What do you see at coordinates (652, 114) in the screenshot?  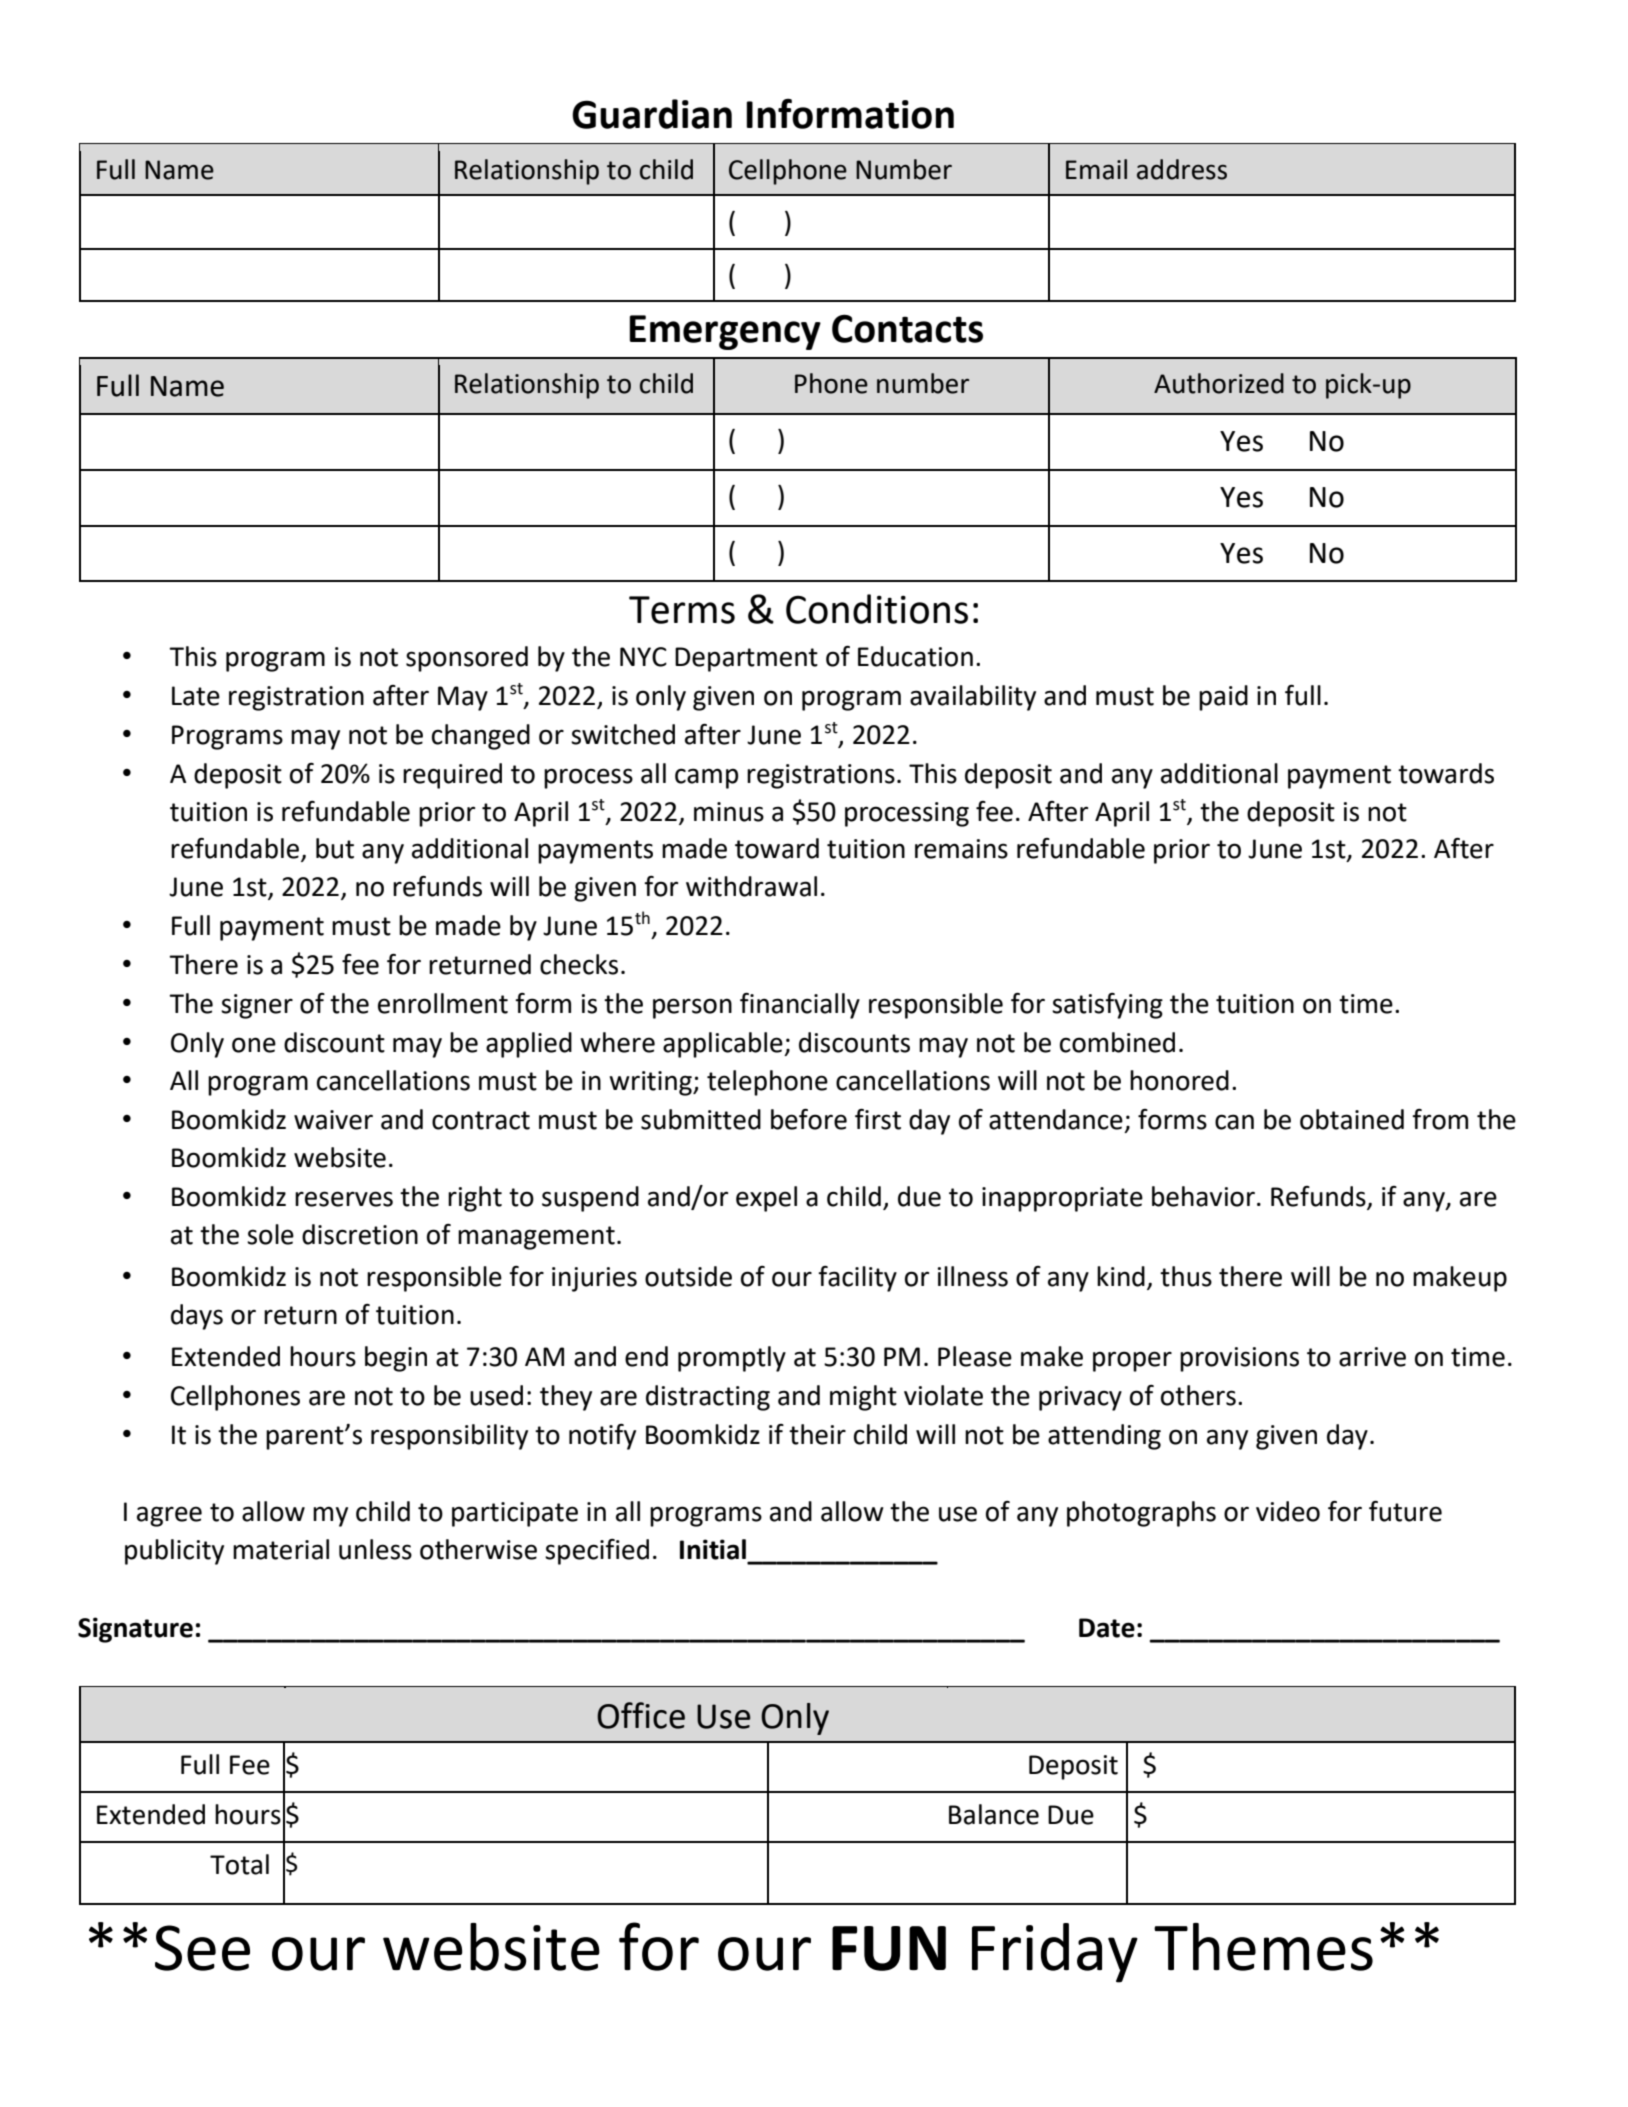 I see `Guardian` at bounding box center [652, 114].
